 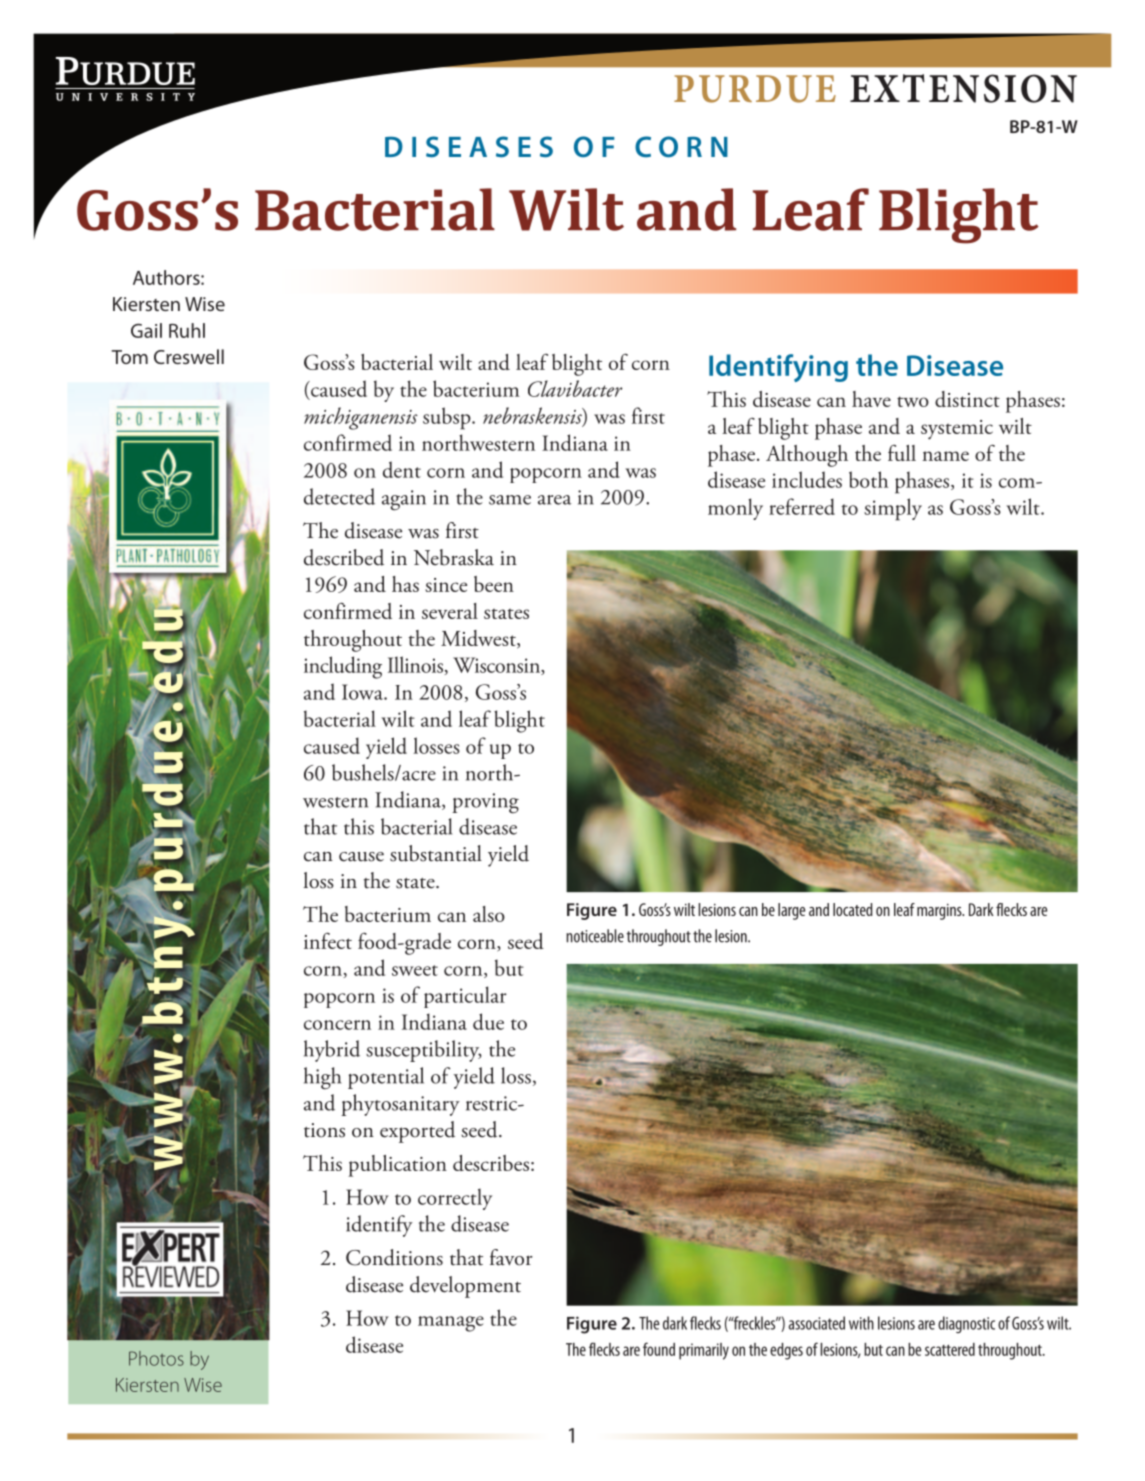 What do you see at coordinates (156, 1358) in the screenshot?
I see `Photos` at bounding box center [156, 1358].
